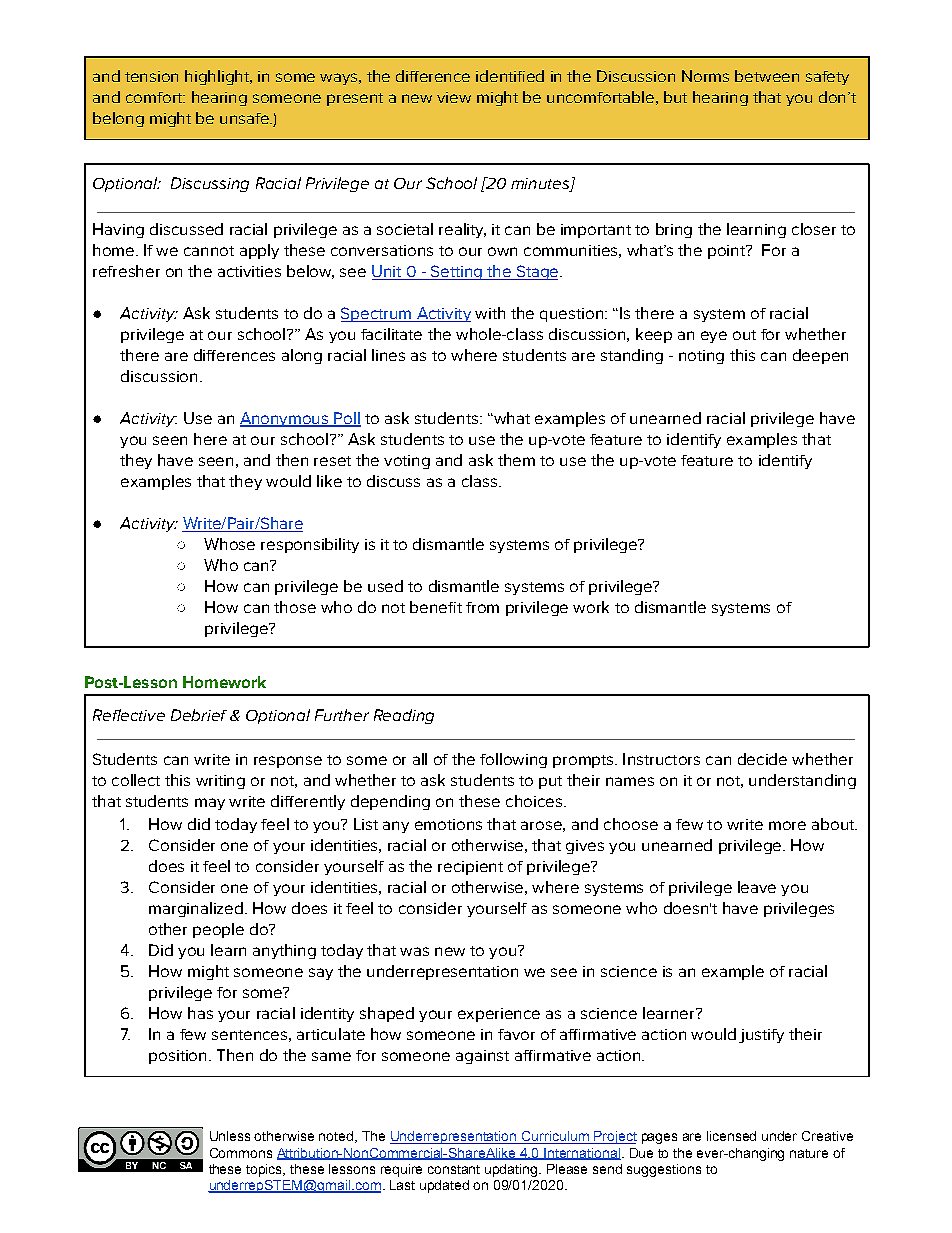  Describe the element at coordinates (513, 760) in the screenshot. I see `following` at that location.
